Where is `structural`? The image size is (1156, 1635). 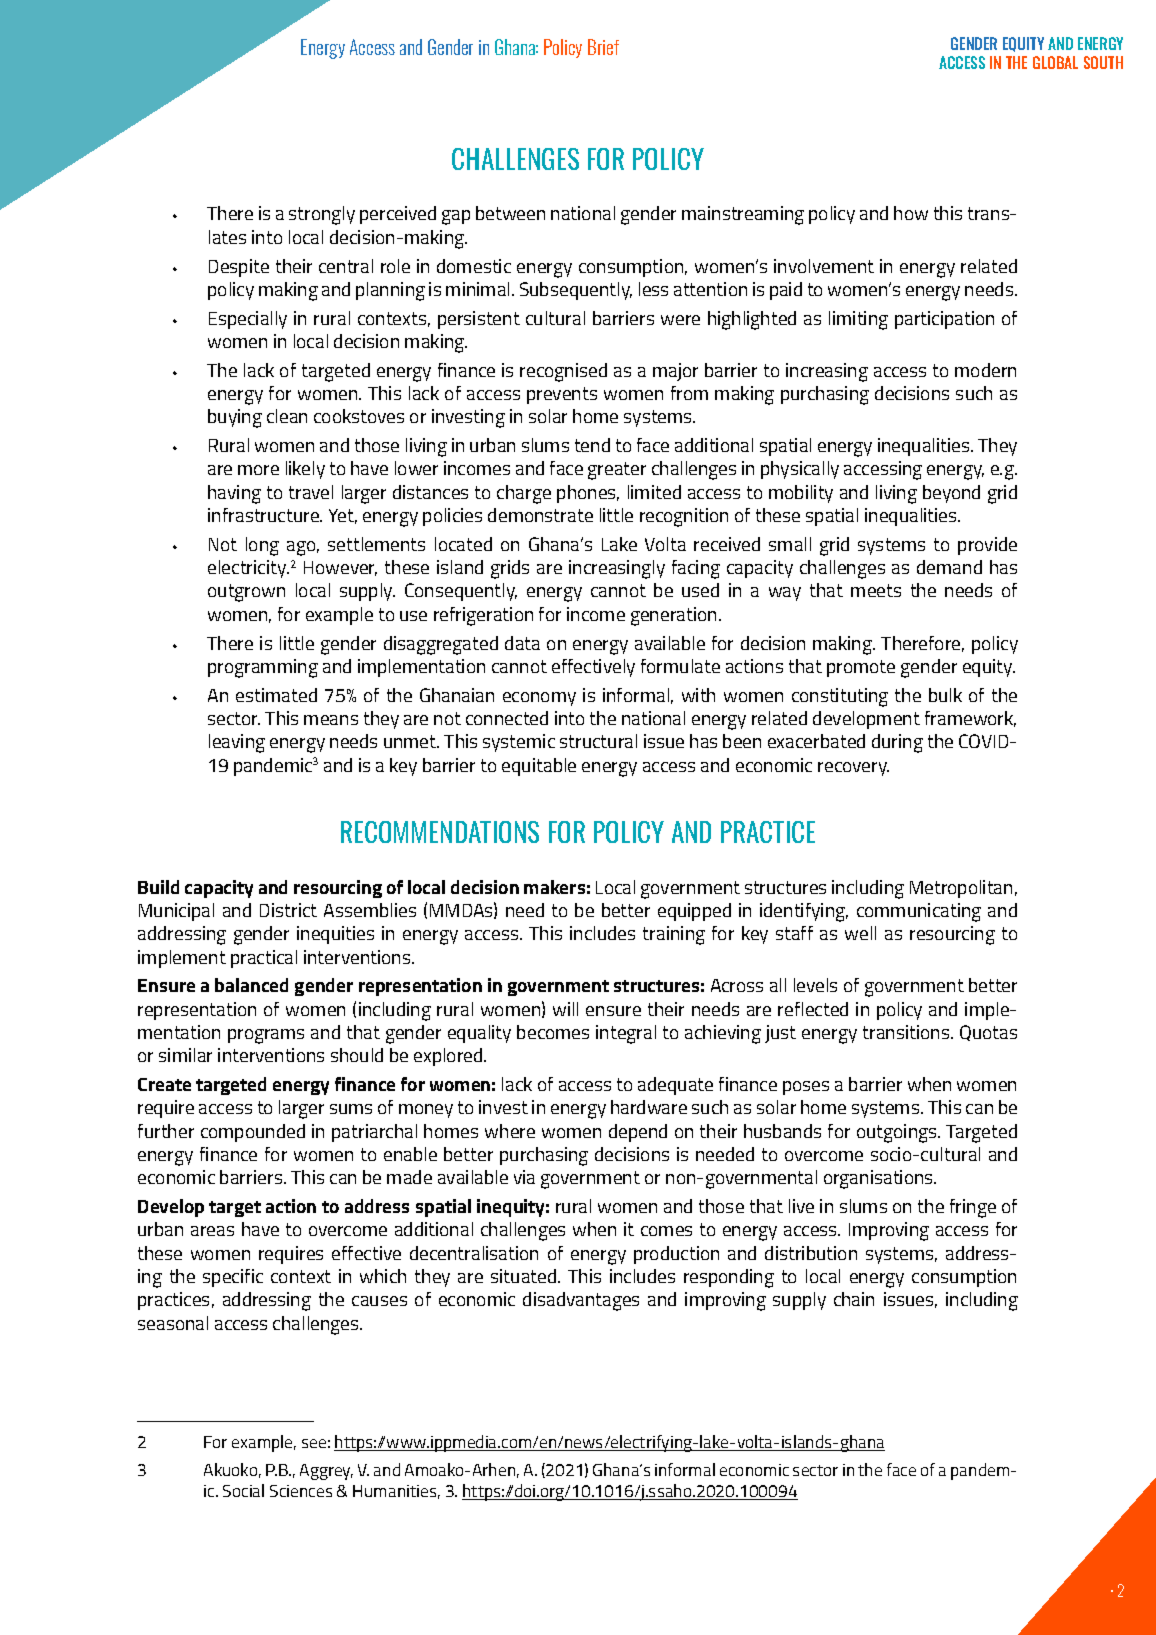 structural is located at coordinates (598, 741).
